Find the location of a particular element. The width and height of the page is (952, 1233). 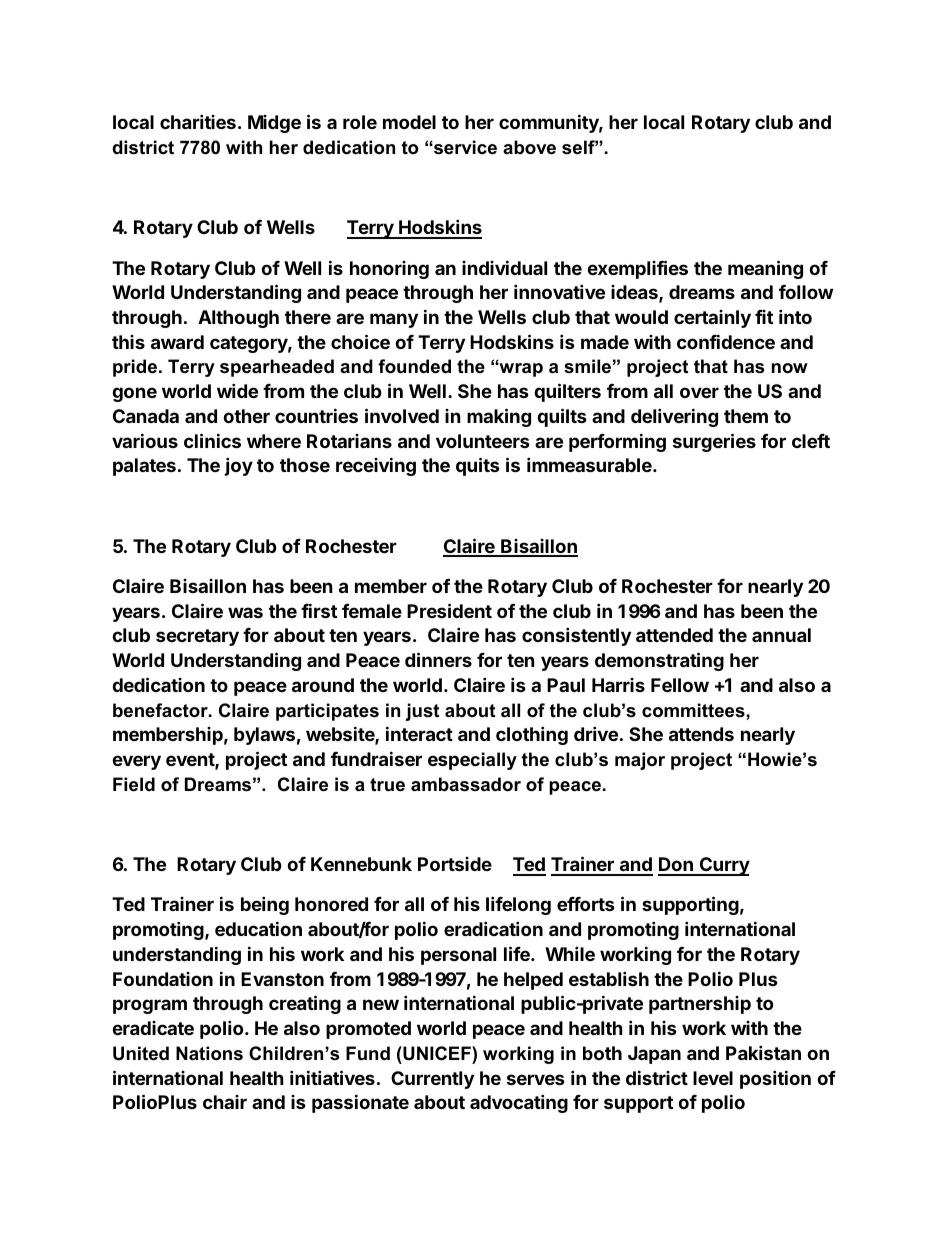

Currently is located at coordinates (432, 1080).
